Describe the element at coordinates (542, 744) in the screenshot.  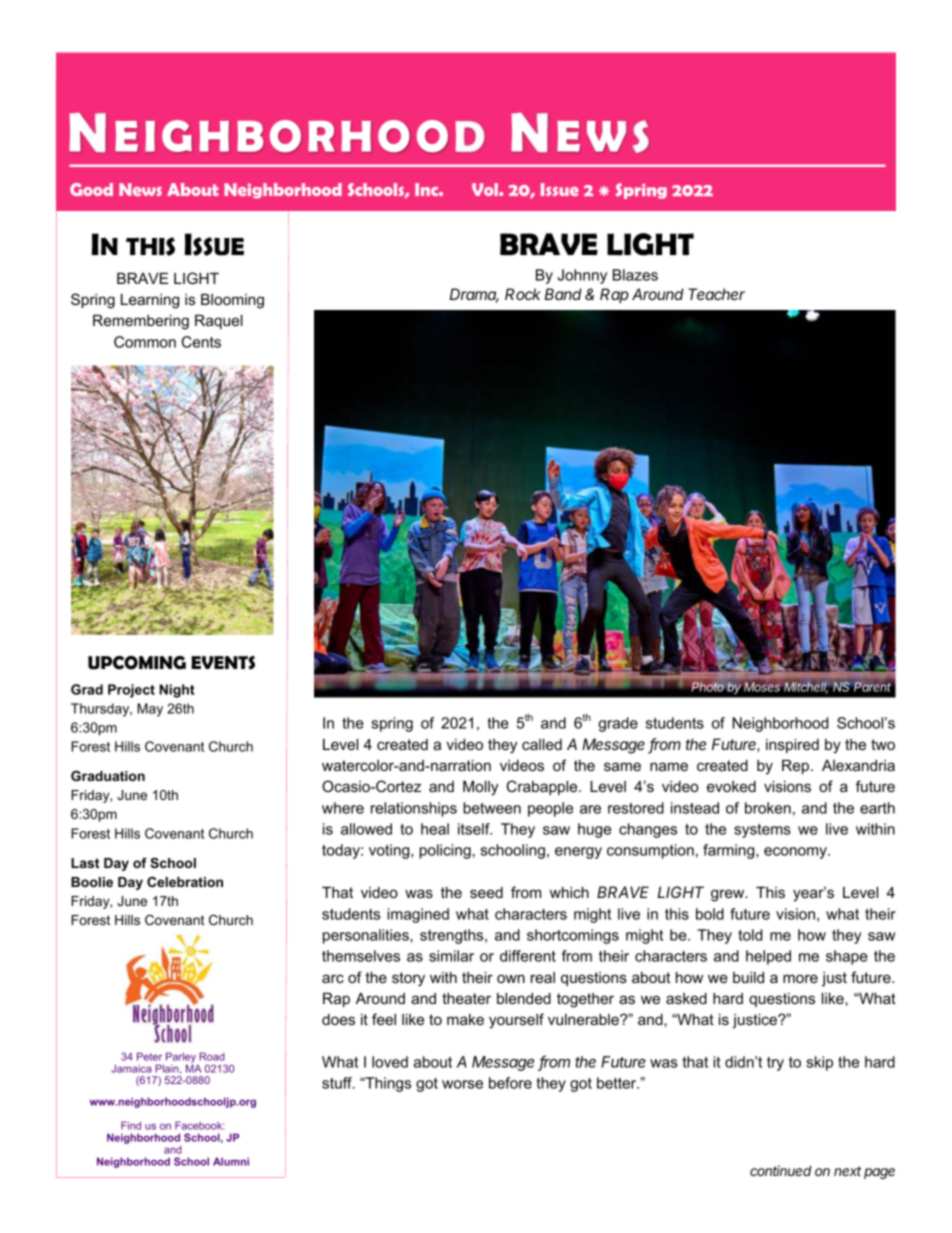
I see `called` at that location.
